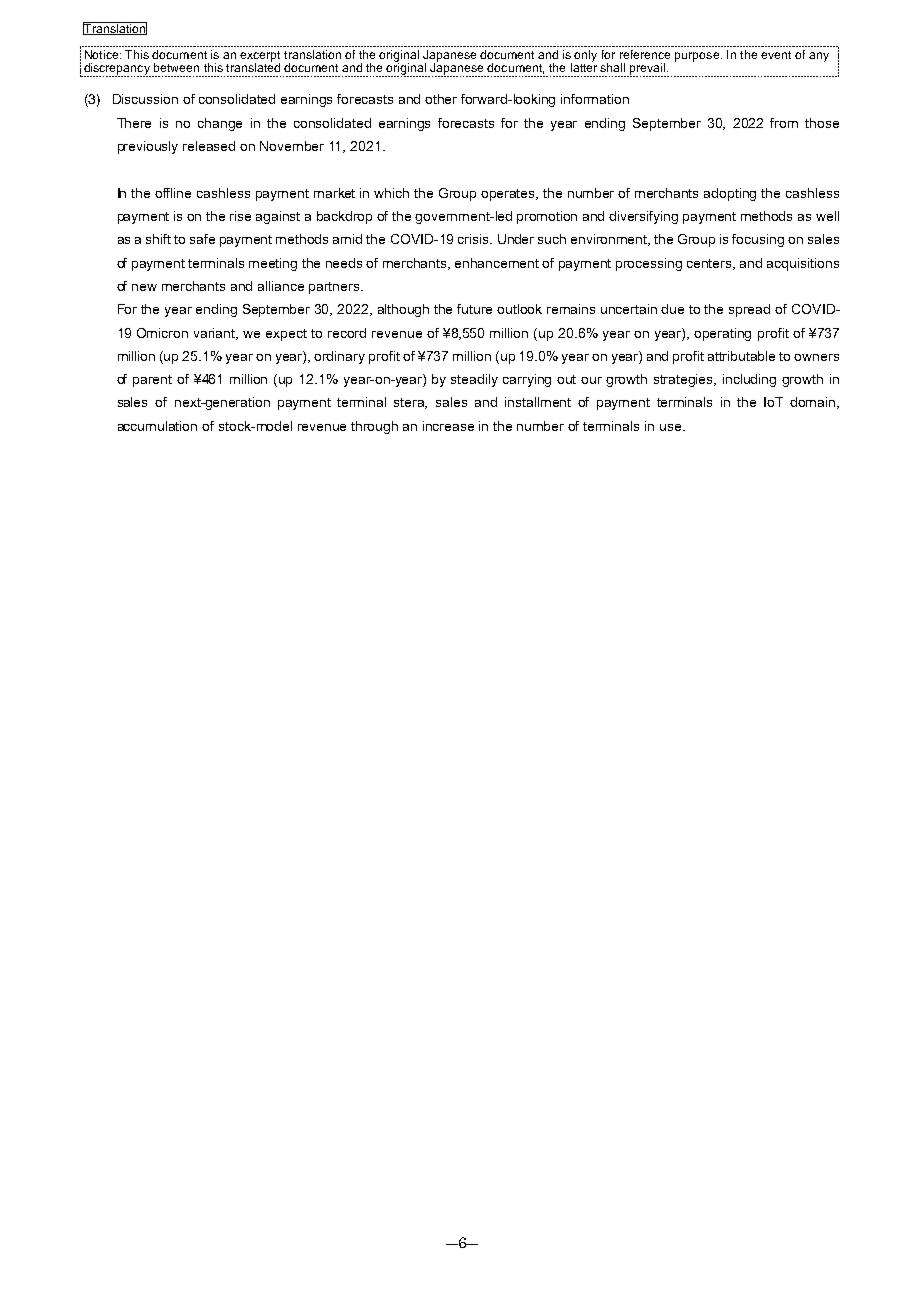 The image size is (924, 1308). What do you see at coordinates (173, 193) in the page?
I see `offline` at bounding box center [173, 193].
